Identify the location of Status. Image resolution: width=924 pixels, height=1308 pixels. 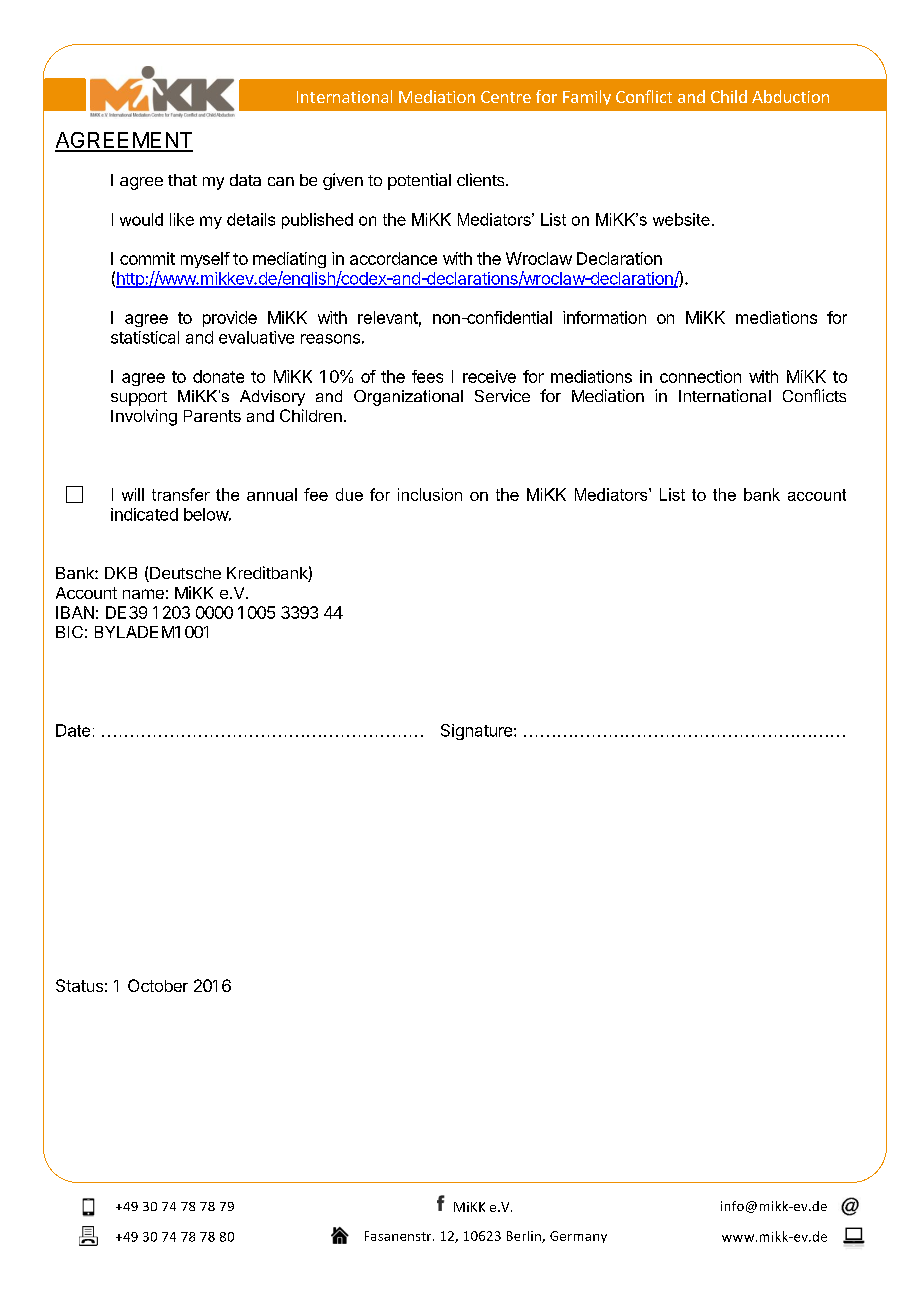
(79, 985).
